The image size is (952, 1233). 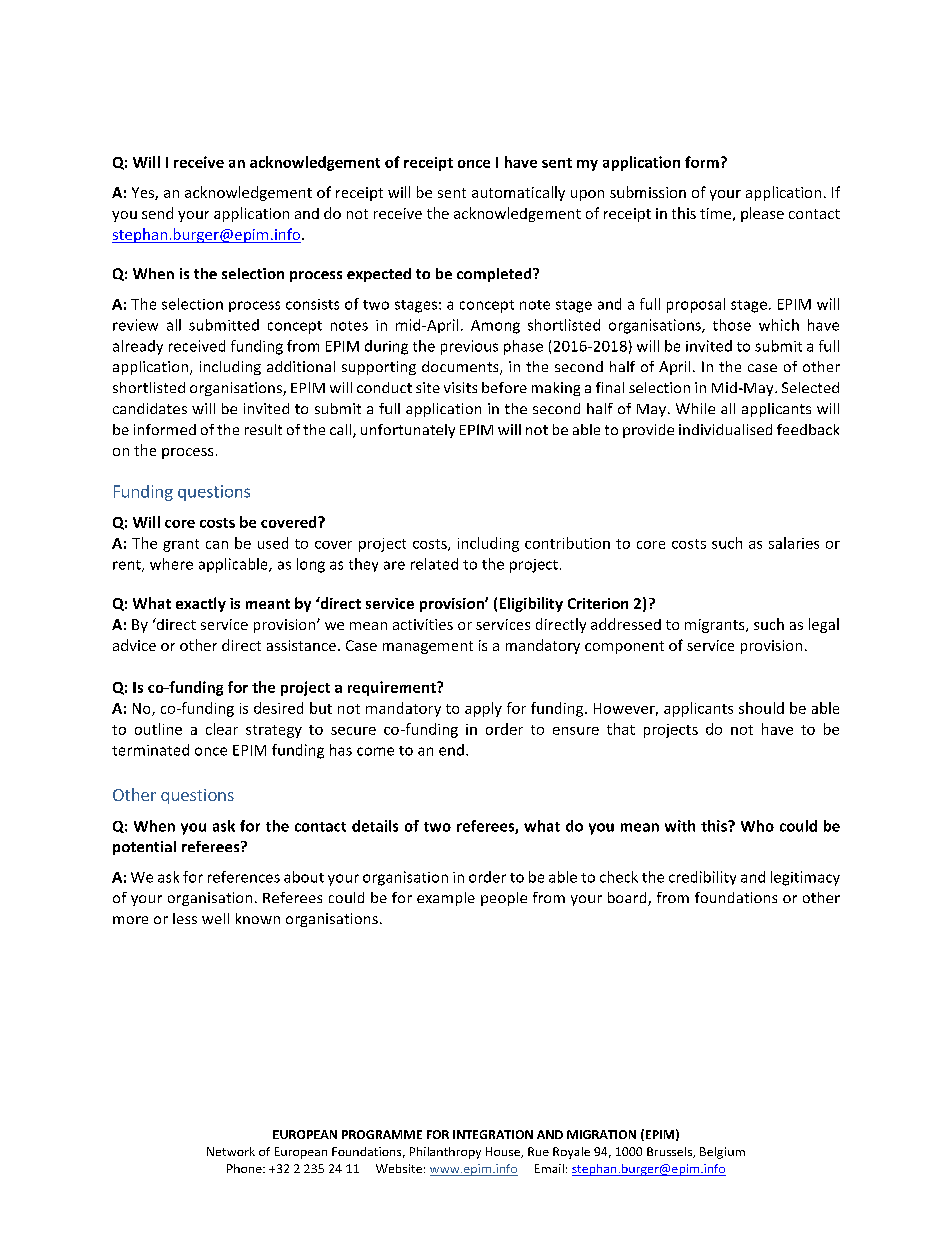 What do you see at coordinates (231, 1151) in the image?
I see `Network` at bounding box center [231, 1151].
